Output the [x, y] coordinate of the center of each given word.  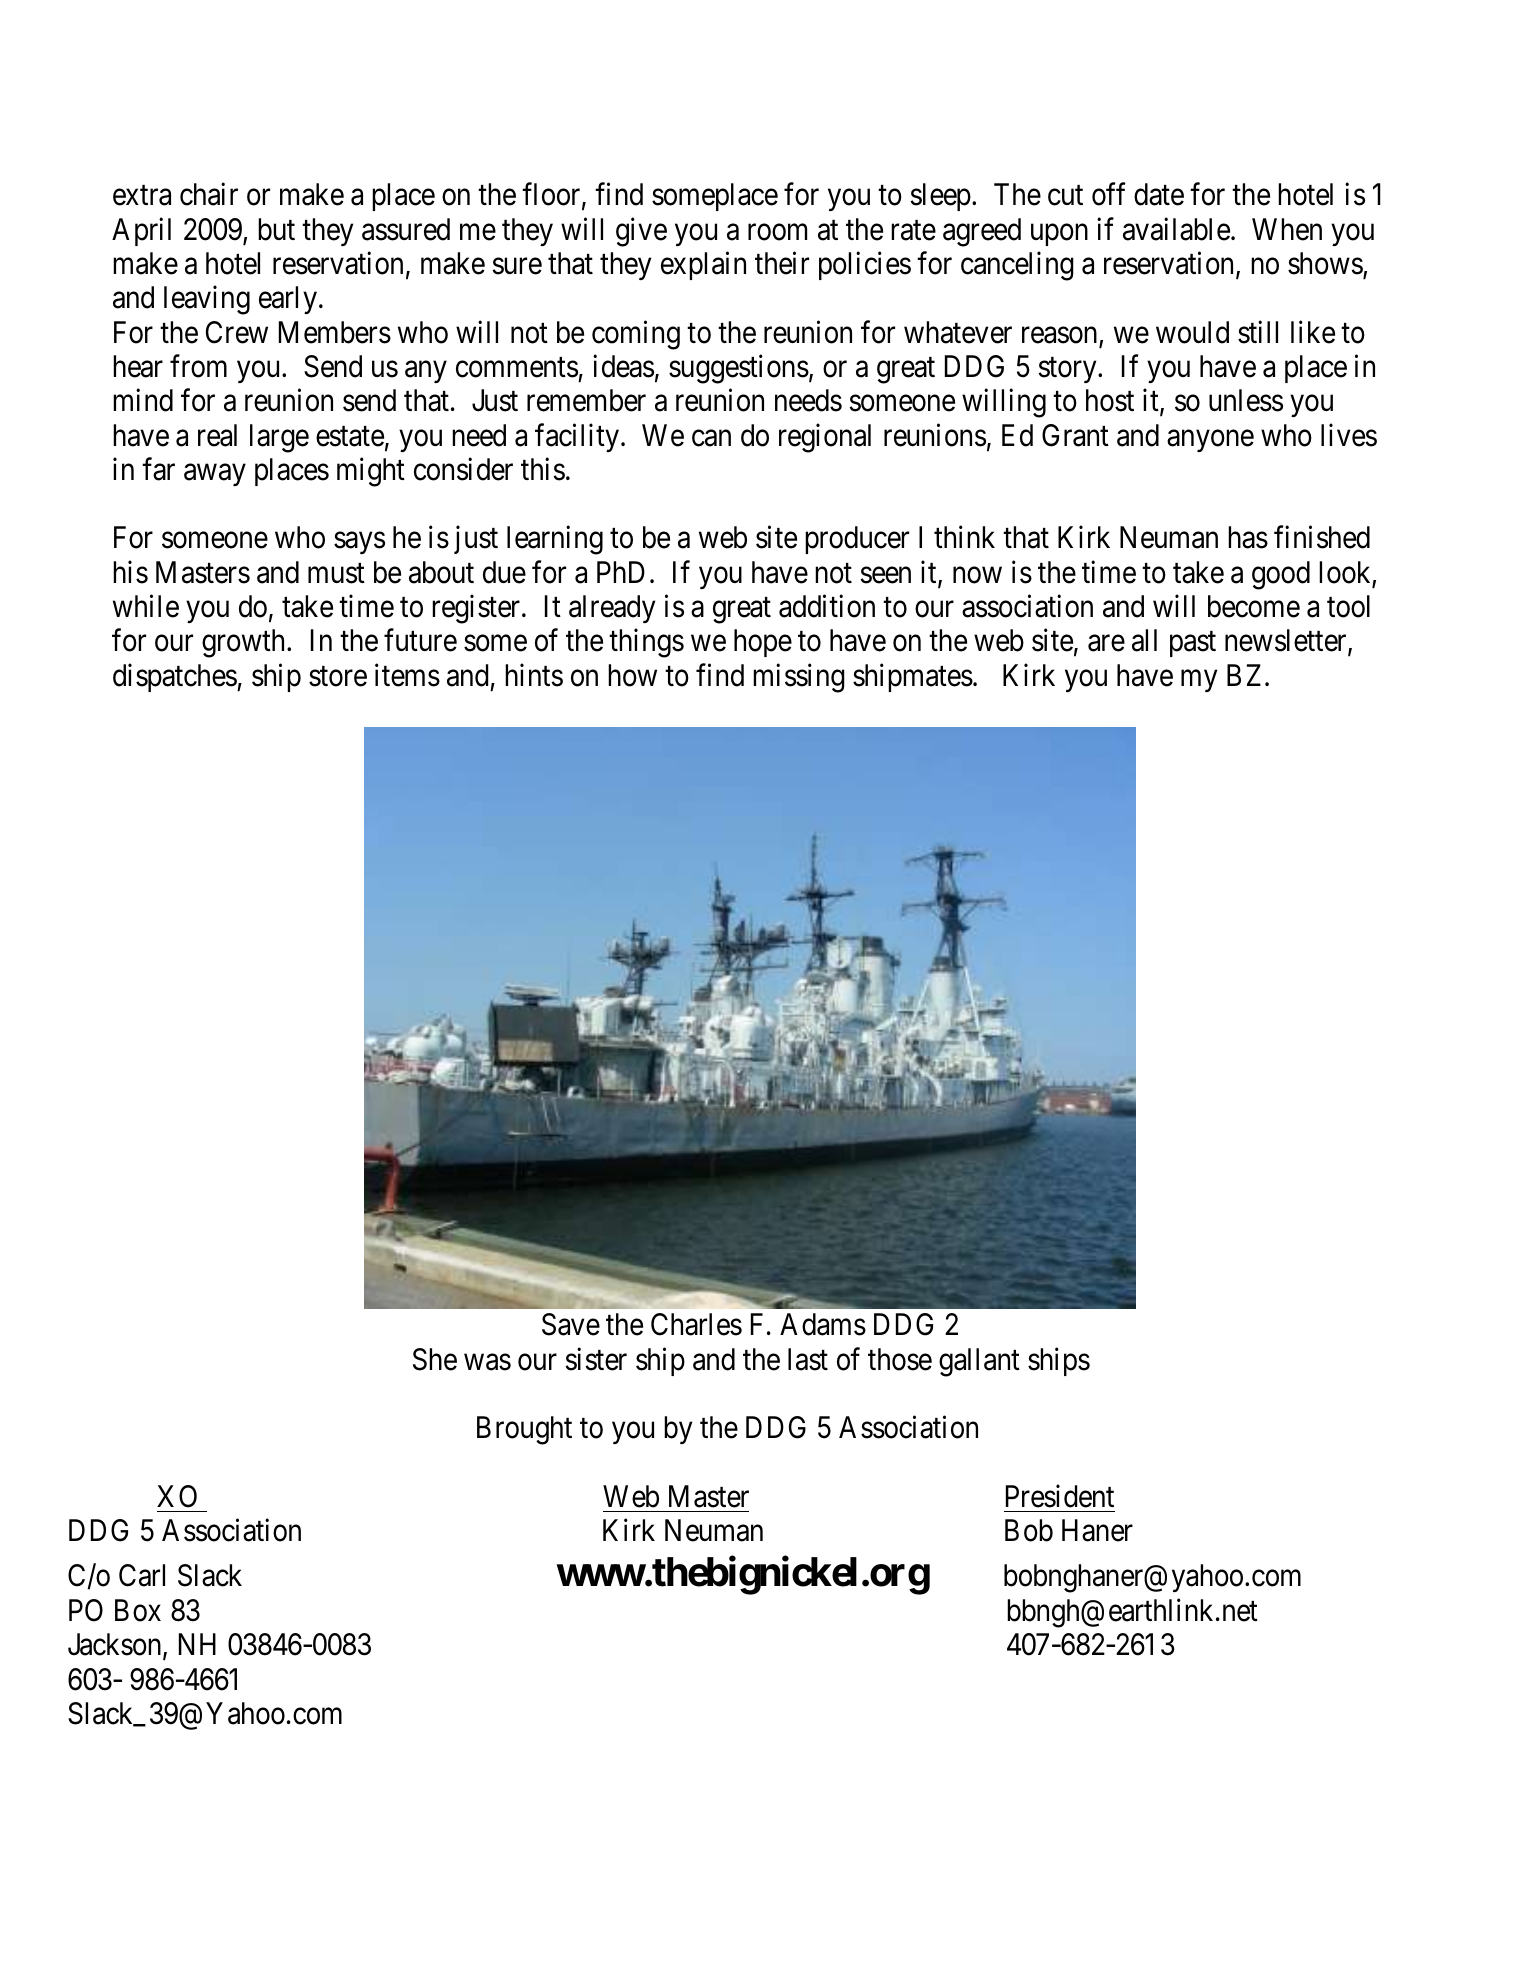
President [1060, 1496]
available [1176, 229]
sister [596, 1359]
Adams [823, 1324]
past [1193, 644]
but [276, 229]
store [338, 677]
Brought [524, 1430]
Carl [142, 1575]
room [777, 232]
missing [799, 678]
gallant [979, 1362]
